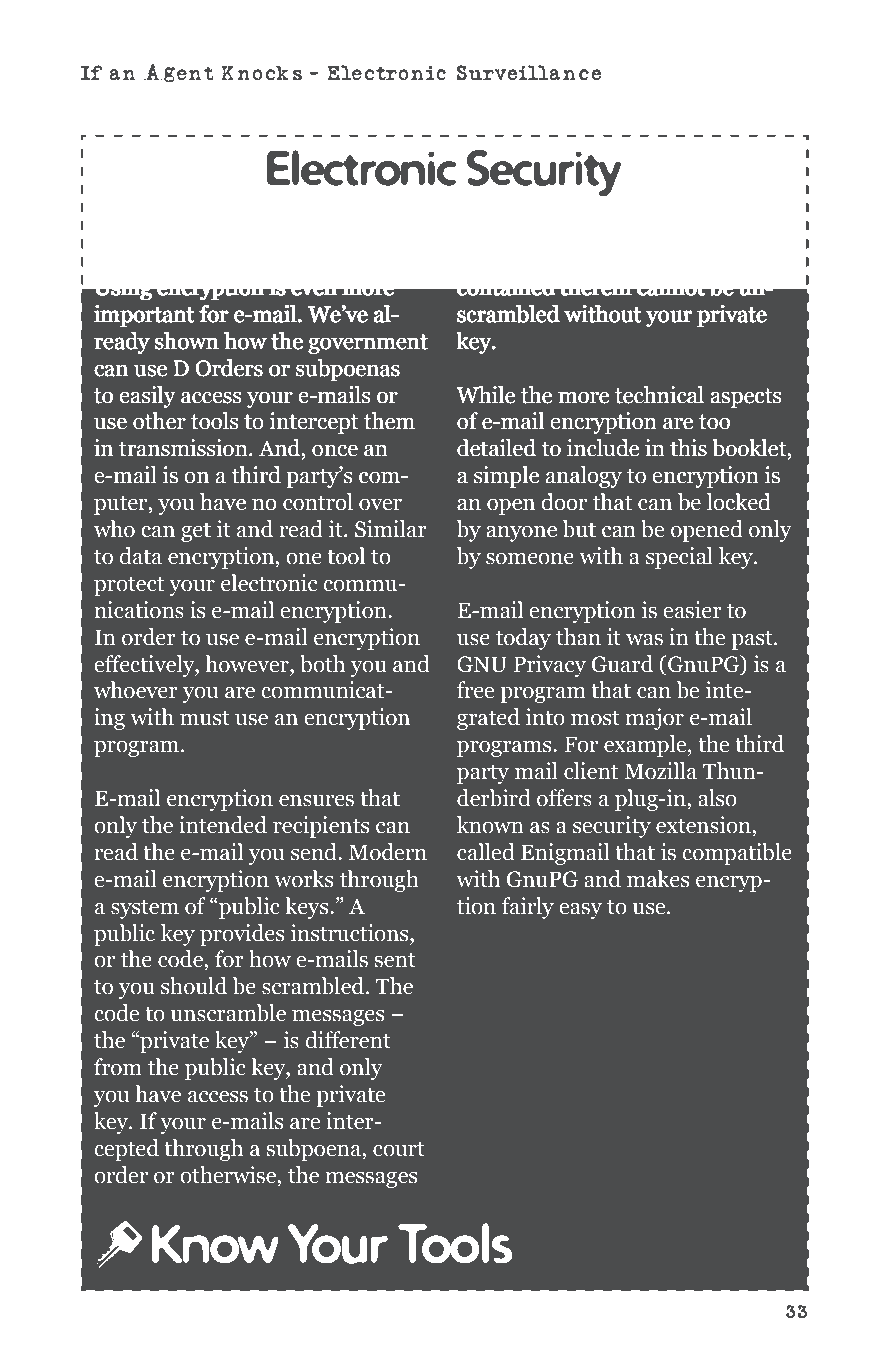 The width and height of the screenshot is (887, 1372). I want to click on protect, so click(129, 586).
